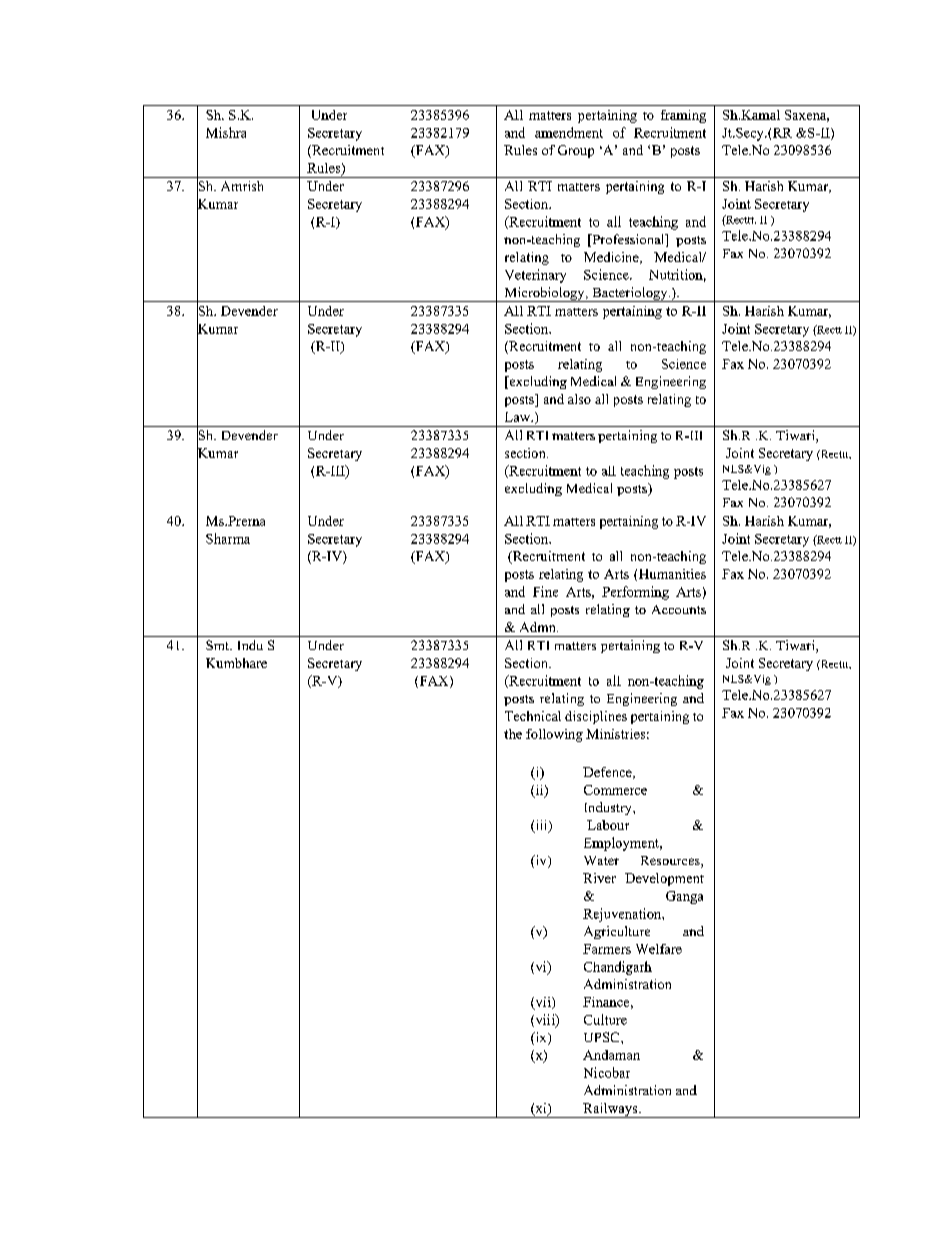  I want to click on Smt, so click(219, 645).
